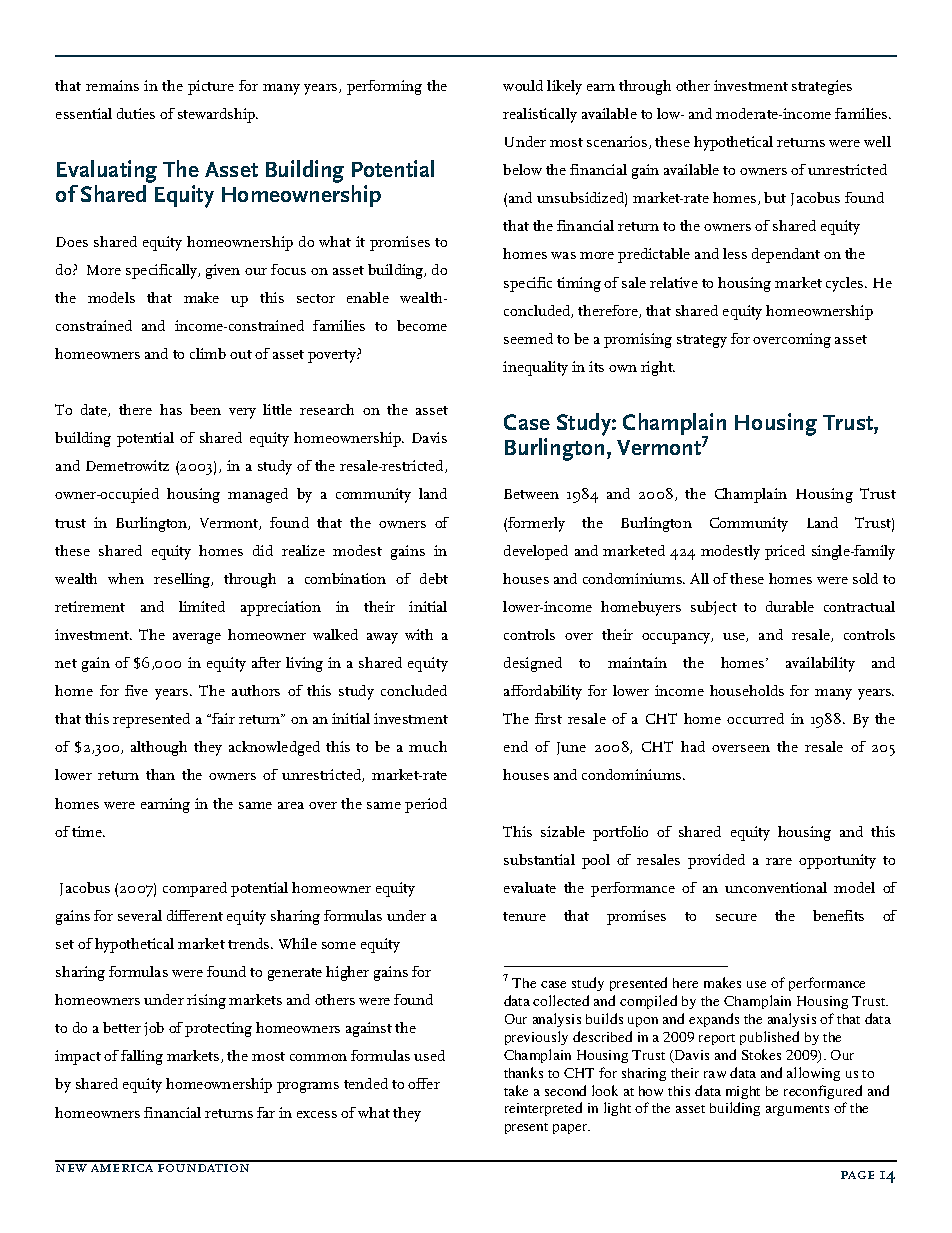 Image resolution: width=952 pixels, height=1233 pixels. I want to click on although, so click(159, 748).
